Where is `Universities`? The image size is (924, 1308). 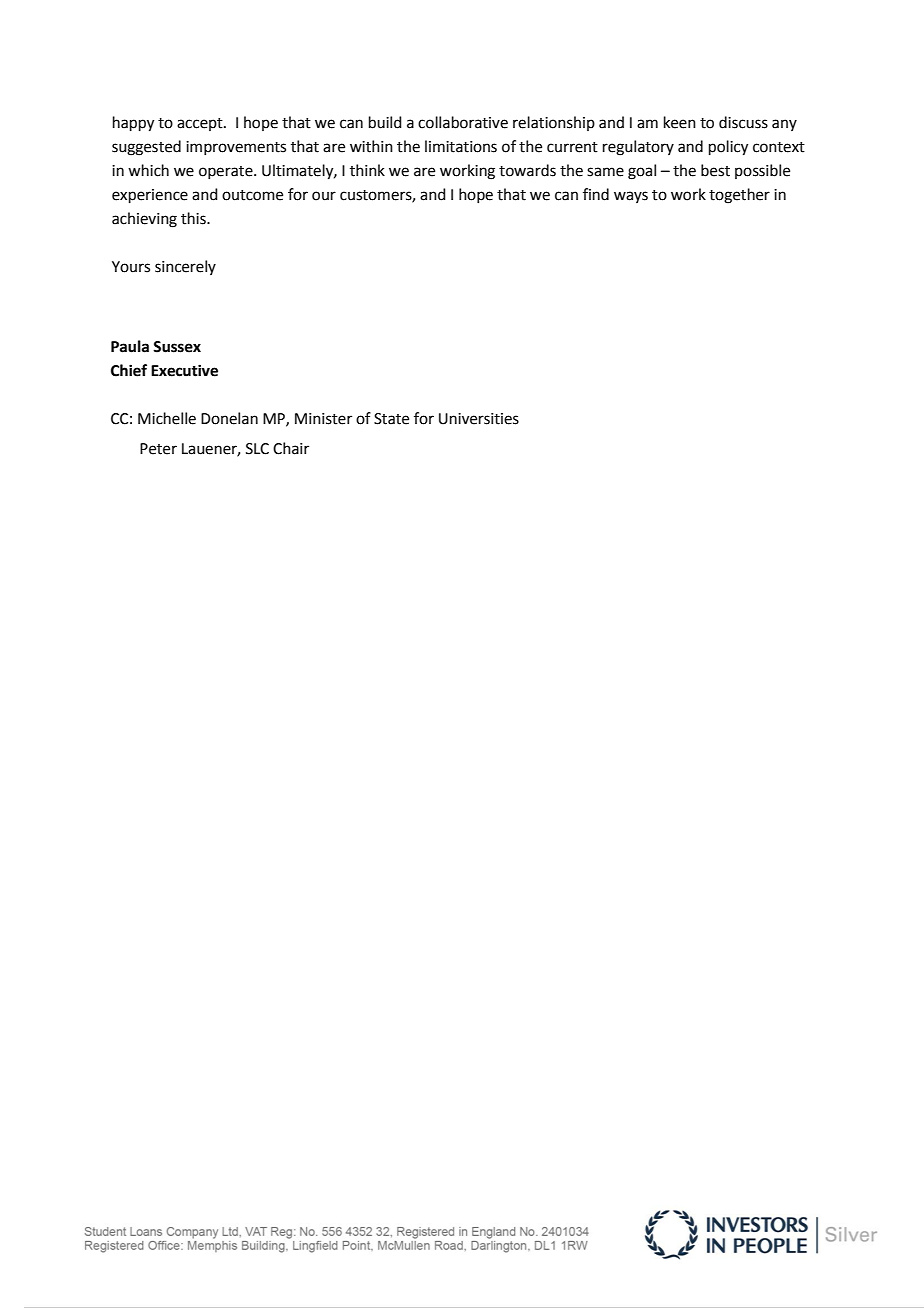
Universities is located at coordinates (479, 419).
